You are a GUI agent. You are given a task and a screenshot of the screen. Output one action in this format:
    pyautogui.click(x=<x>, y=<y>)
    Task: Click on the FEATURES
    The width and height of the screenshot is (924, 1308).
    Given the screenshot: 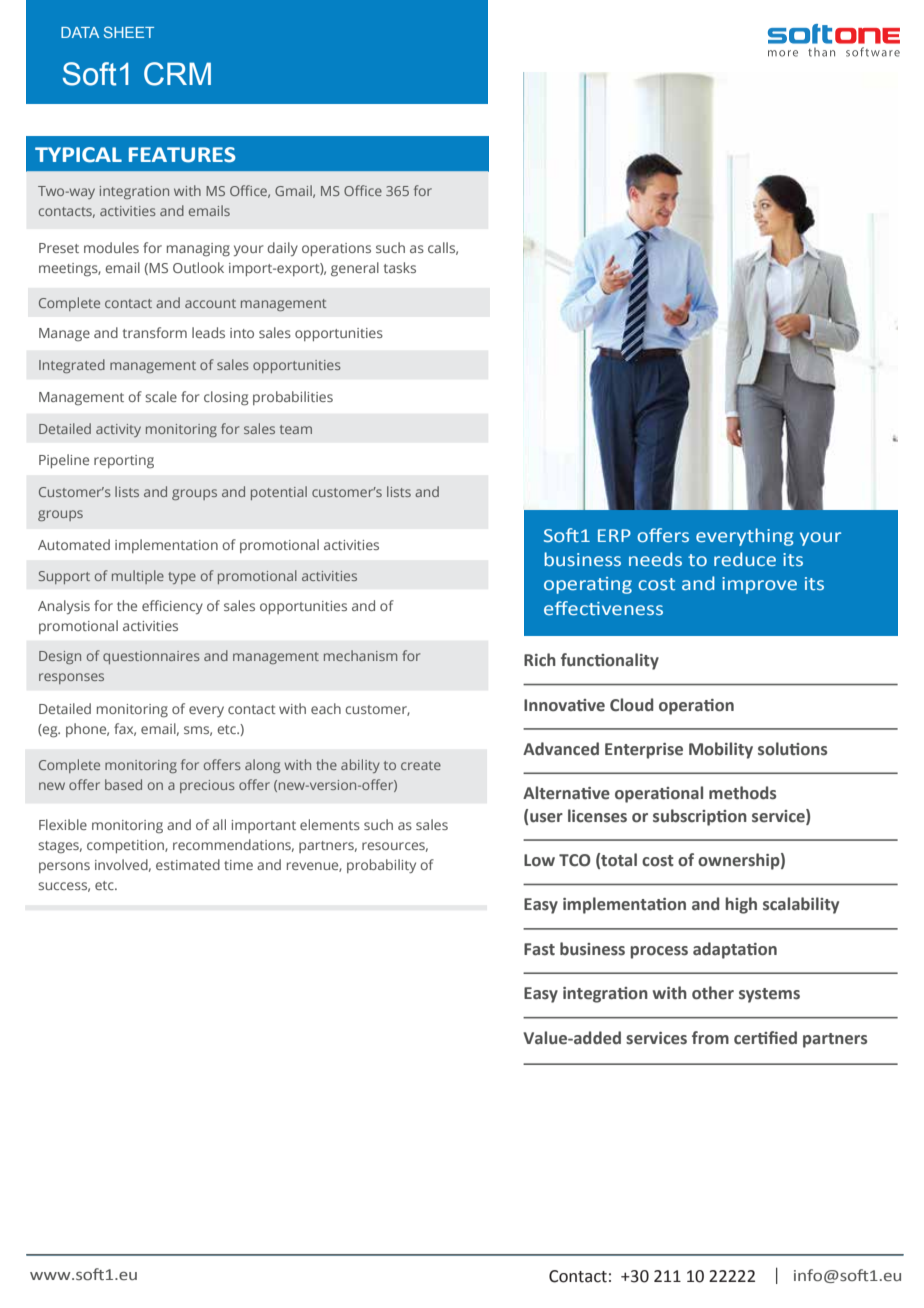 What is the action you would take?
    pyautogui.click(x=182, y=155)
